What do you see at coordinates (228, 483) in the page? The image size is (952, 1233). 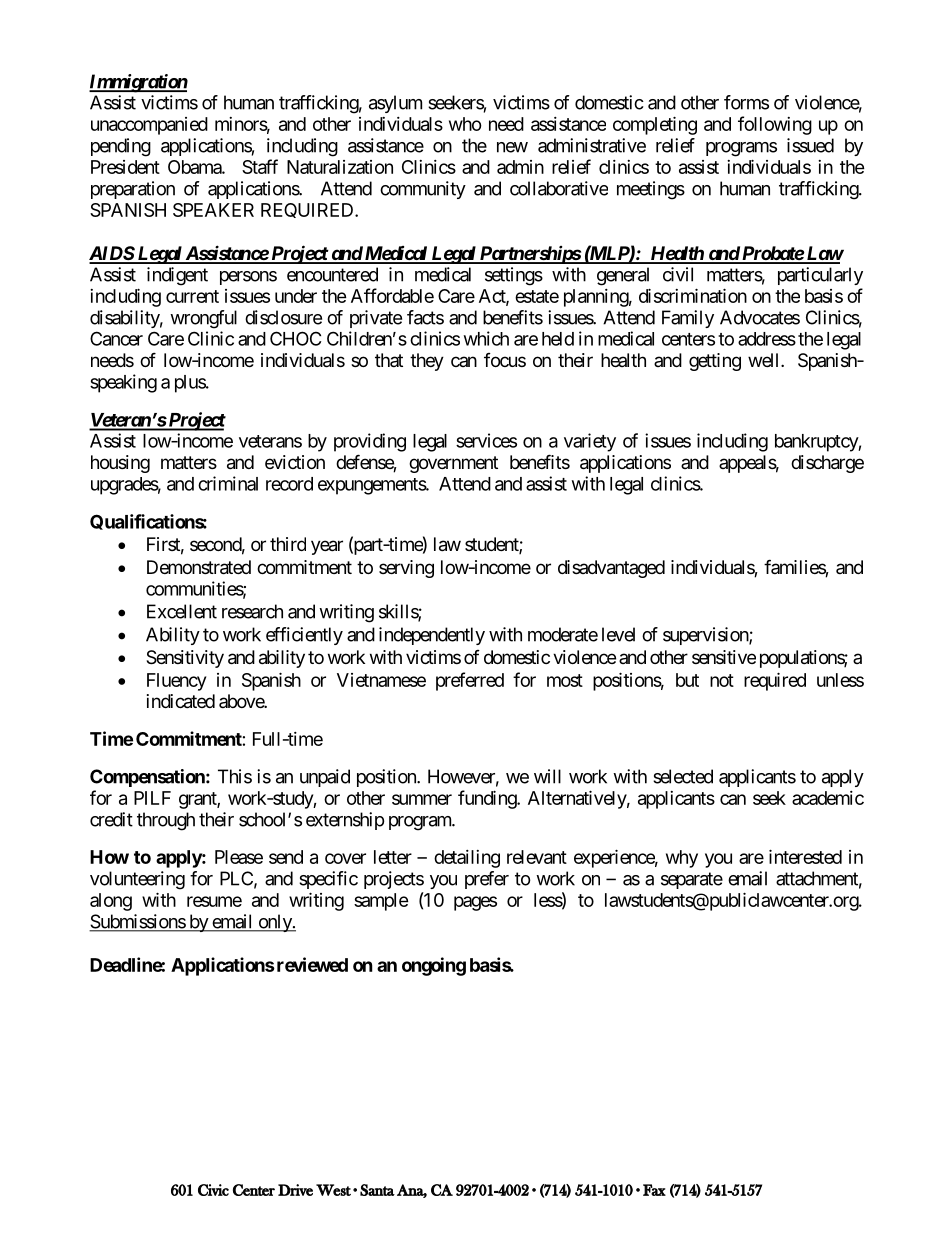 I see `criminal` at bounding box center [228, 483].
